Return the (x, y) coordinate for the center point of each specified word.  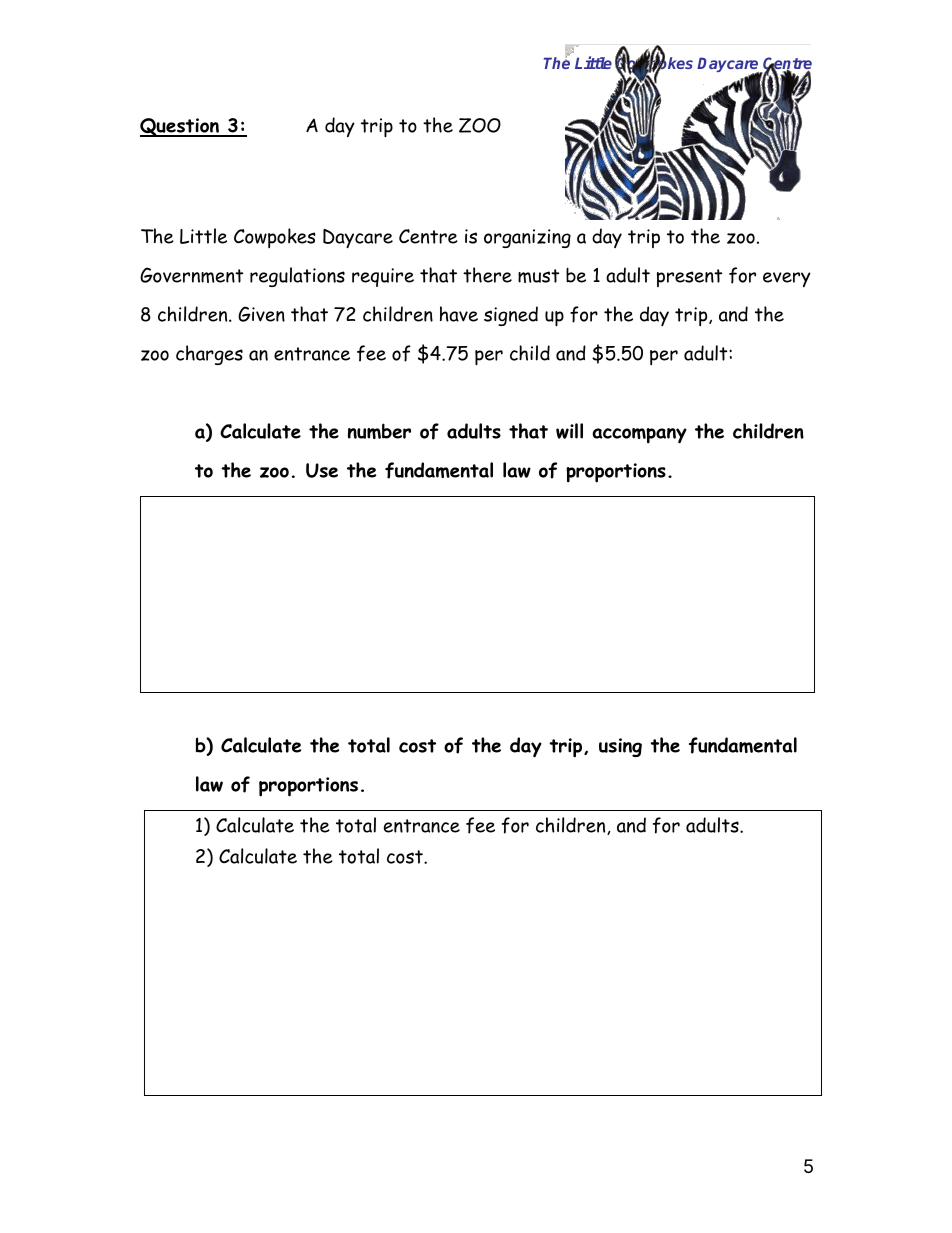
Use (322, 470)
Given (261, 314)
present (689, 278)
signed (511, 316)
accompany (639, 436)
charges (209, 355)
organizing (527, 238)
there (487, 275)
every (787, 279)
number (379, 431)
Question (180, 127)
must (538, 276)
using (620, 747)
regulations (297, 277)
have (459, 314)
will (569, 431)
